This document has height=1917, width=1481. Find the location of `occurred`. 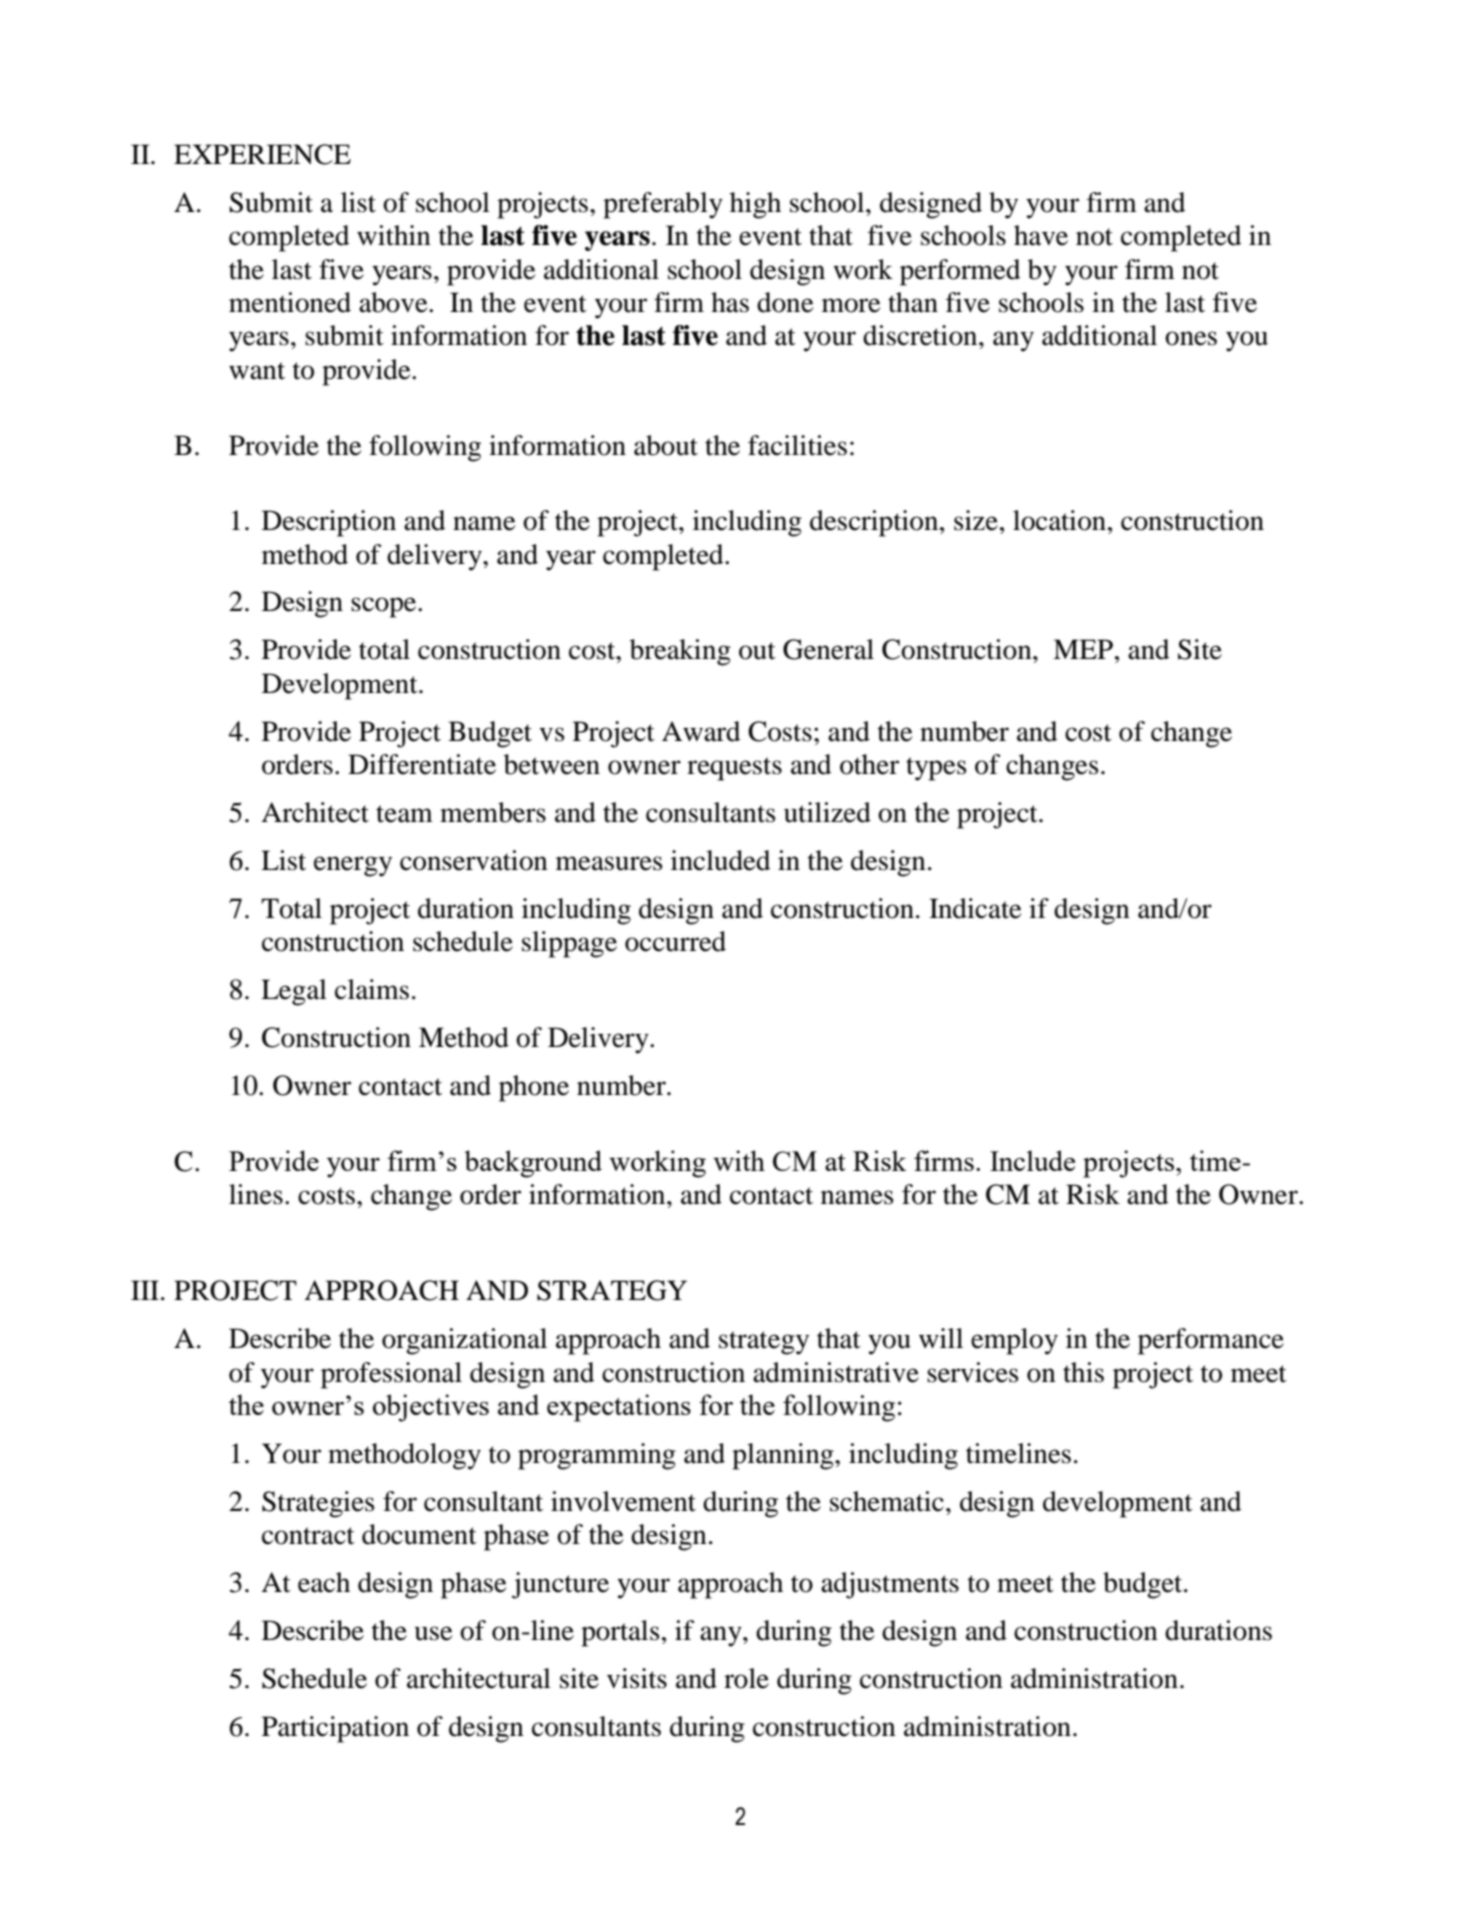

occurred is located at coordinates (675, 941).
